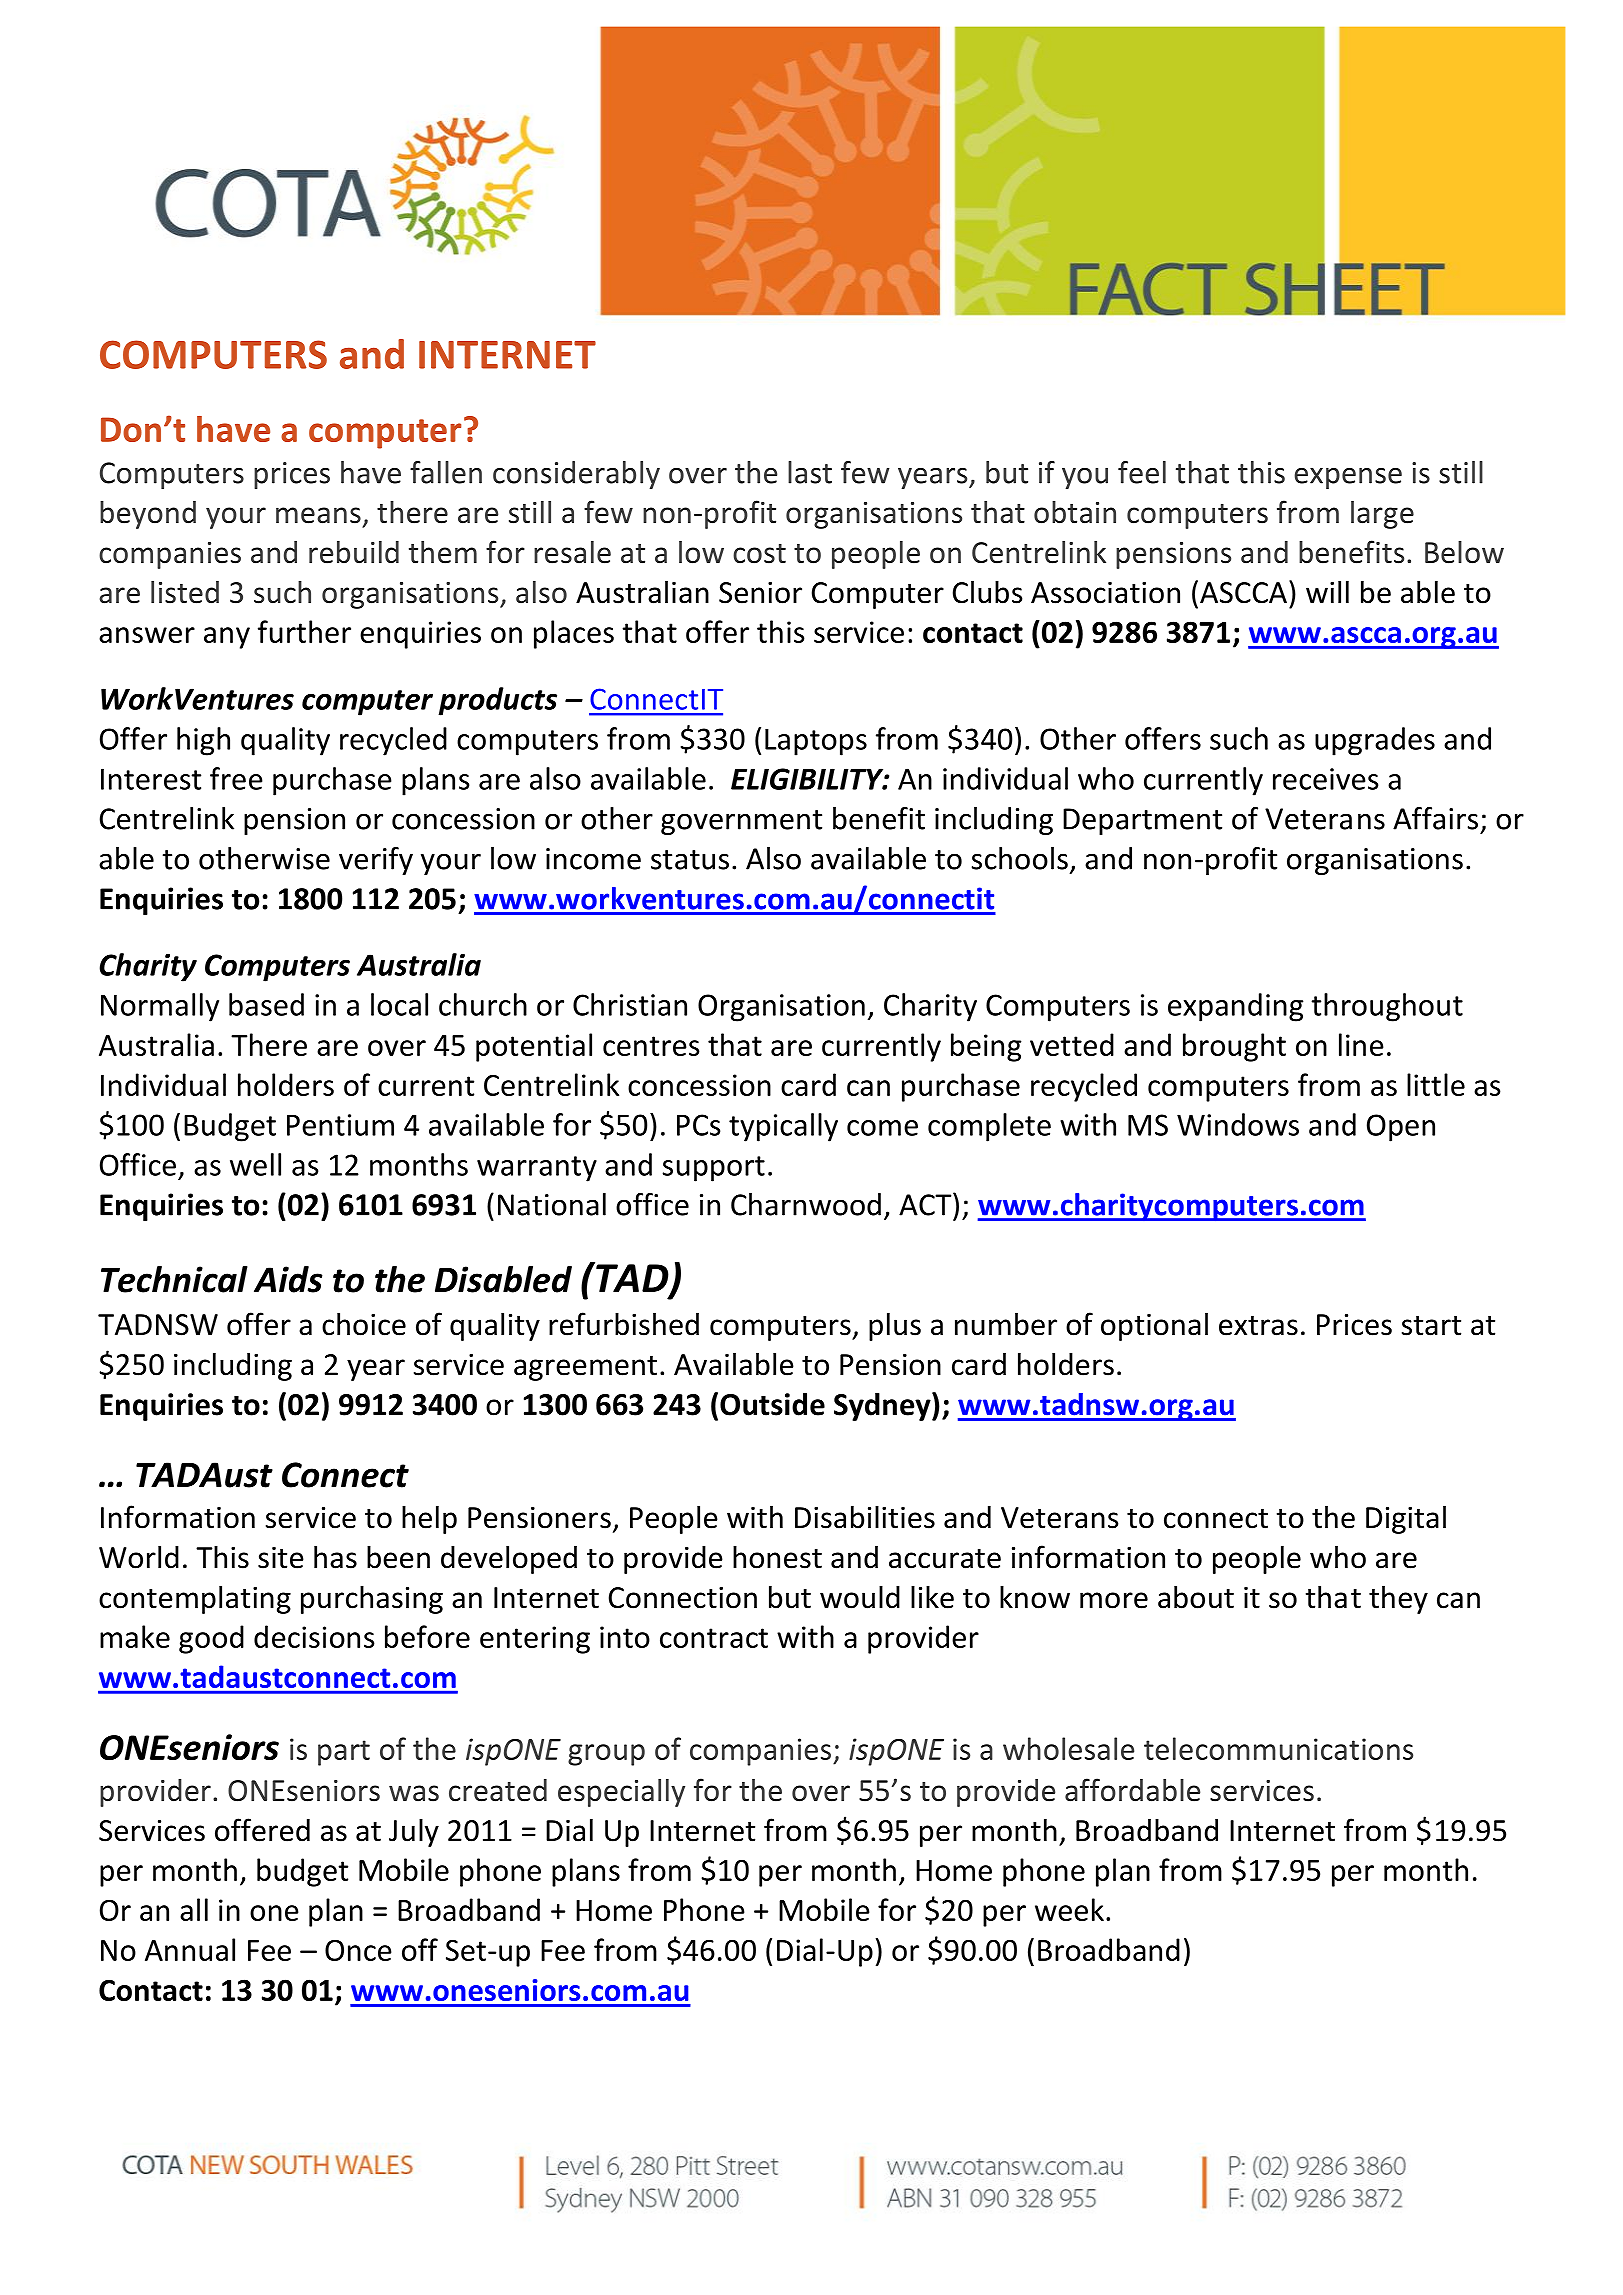  I want to click on they, so click(1398, 1599).
